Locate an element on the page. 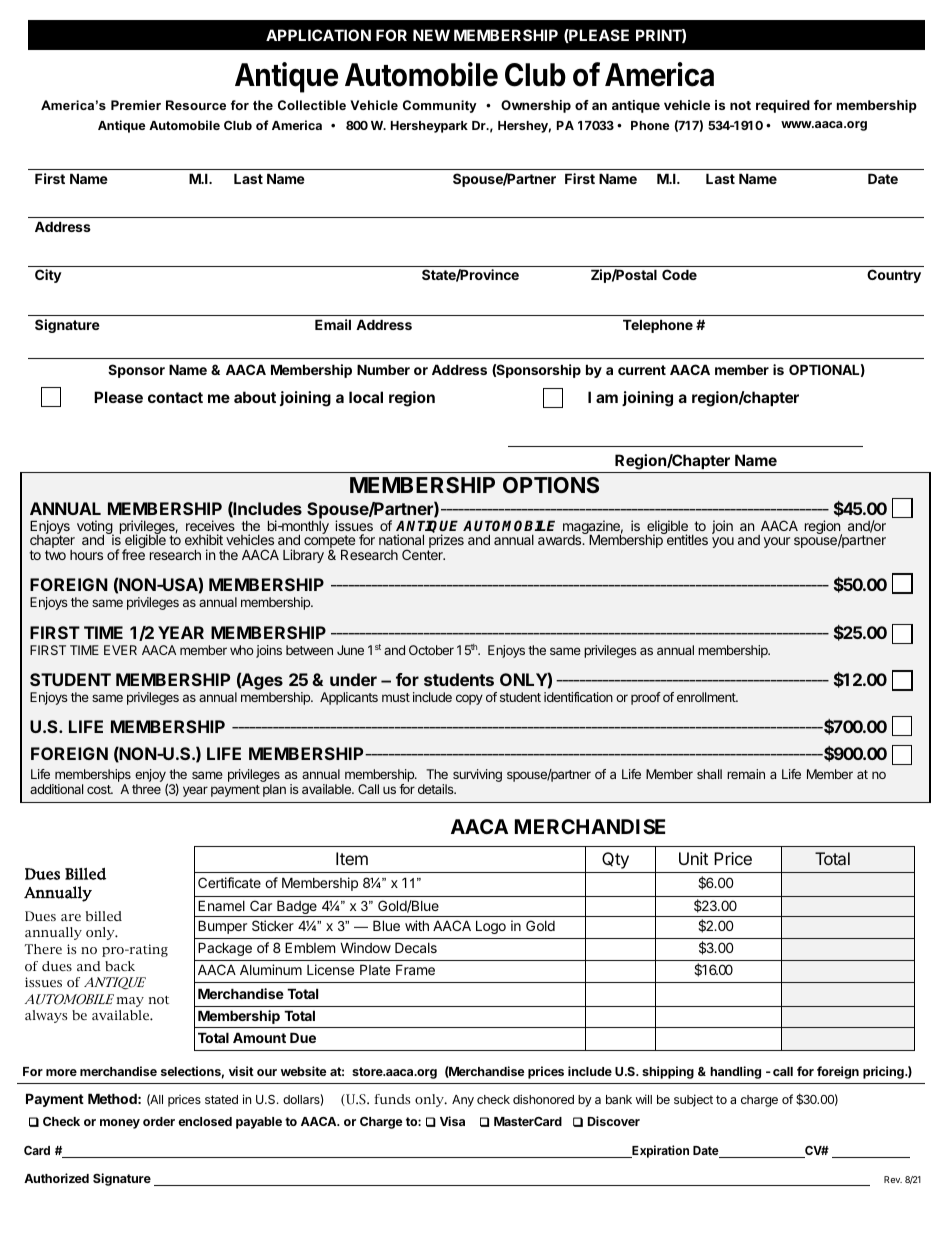  order is located at coordinates (159, 1121).
